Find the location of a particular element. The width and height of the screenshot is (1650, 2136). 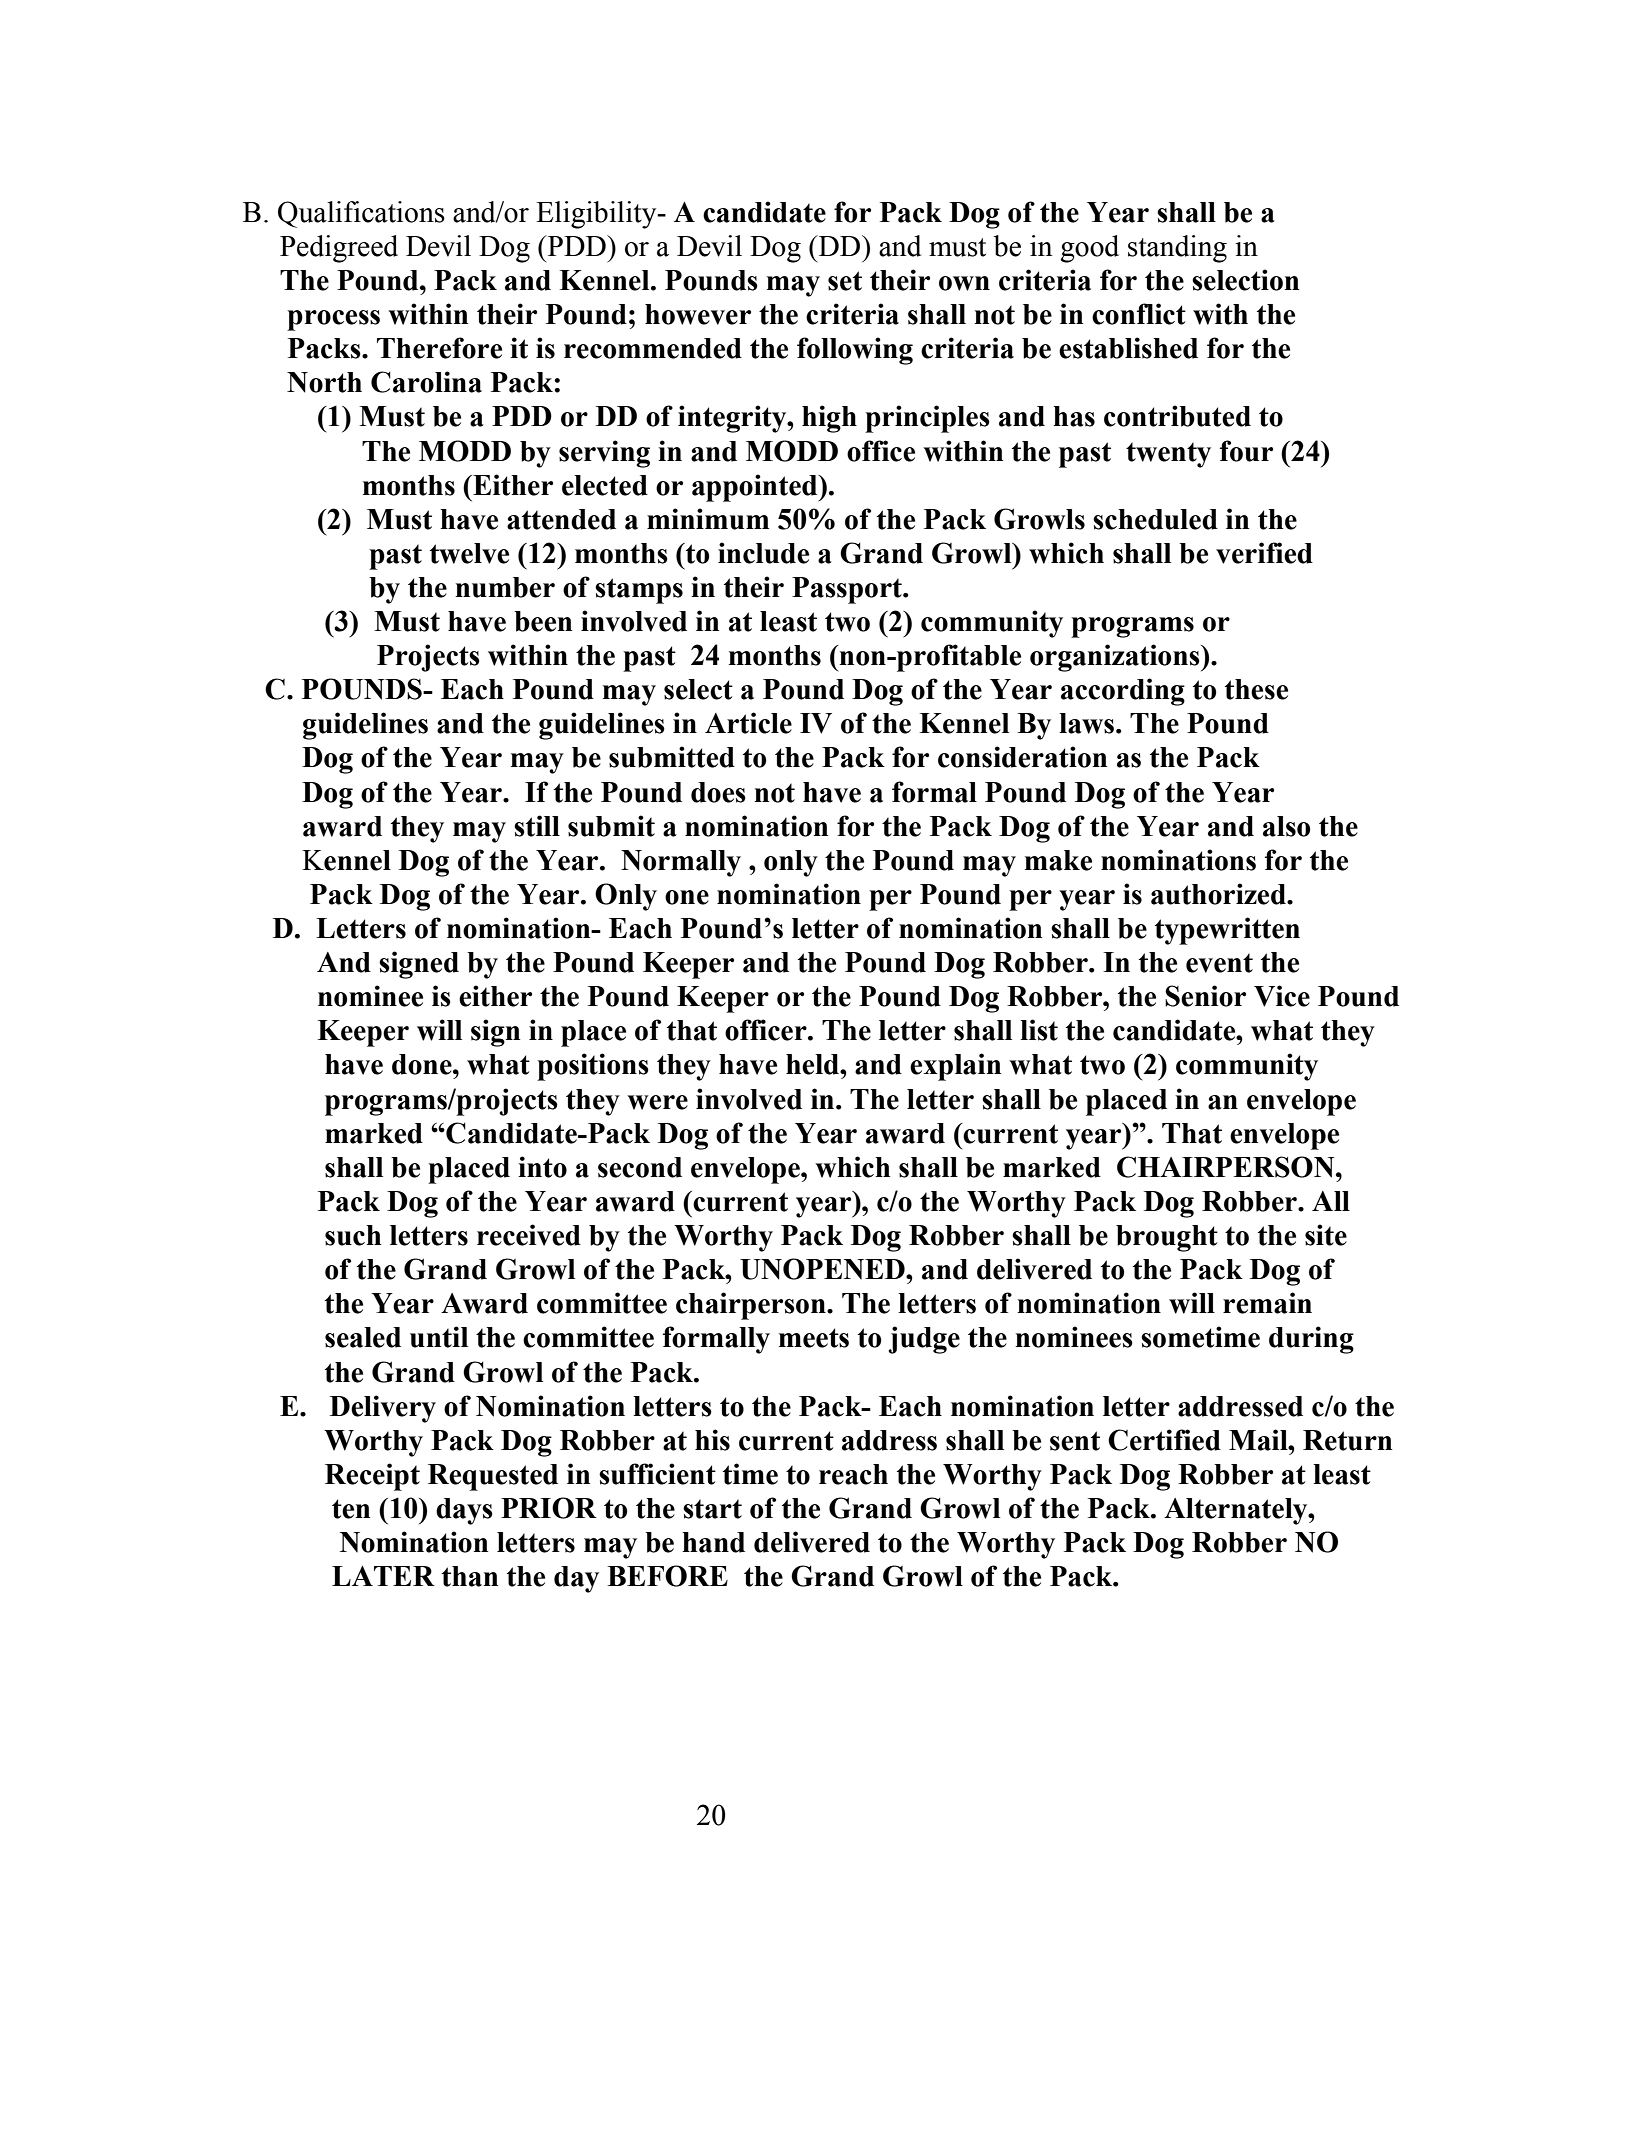

set is located at coordinates (845, 281).
